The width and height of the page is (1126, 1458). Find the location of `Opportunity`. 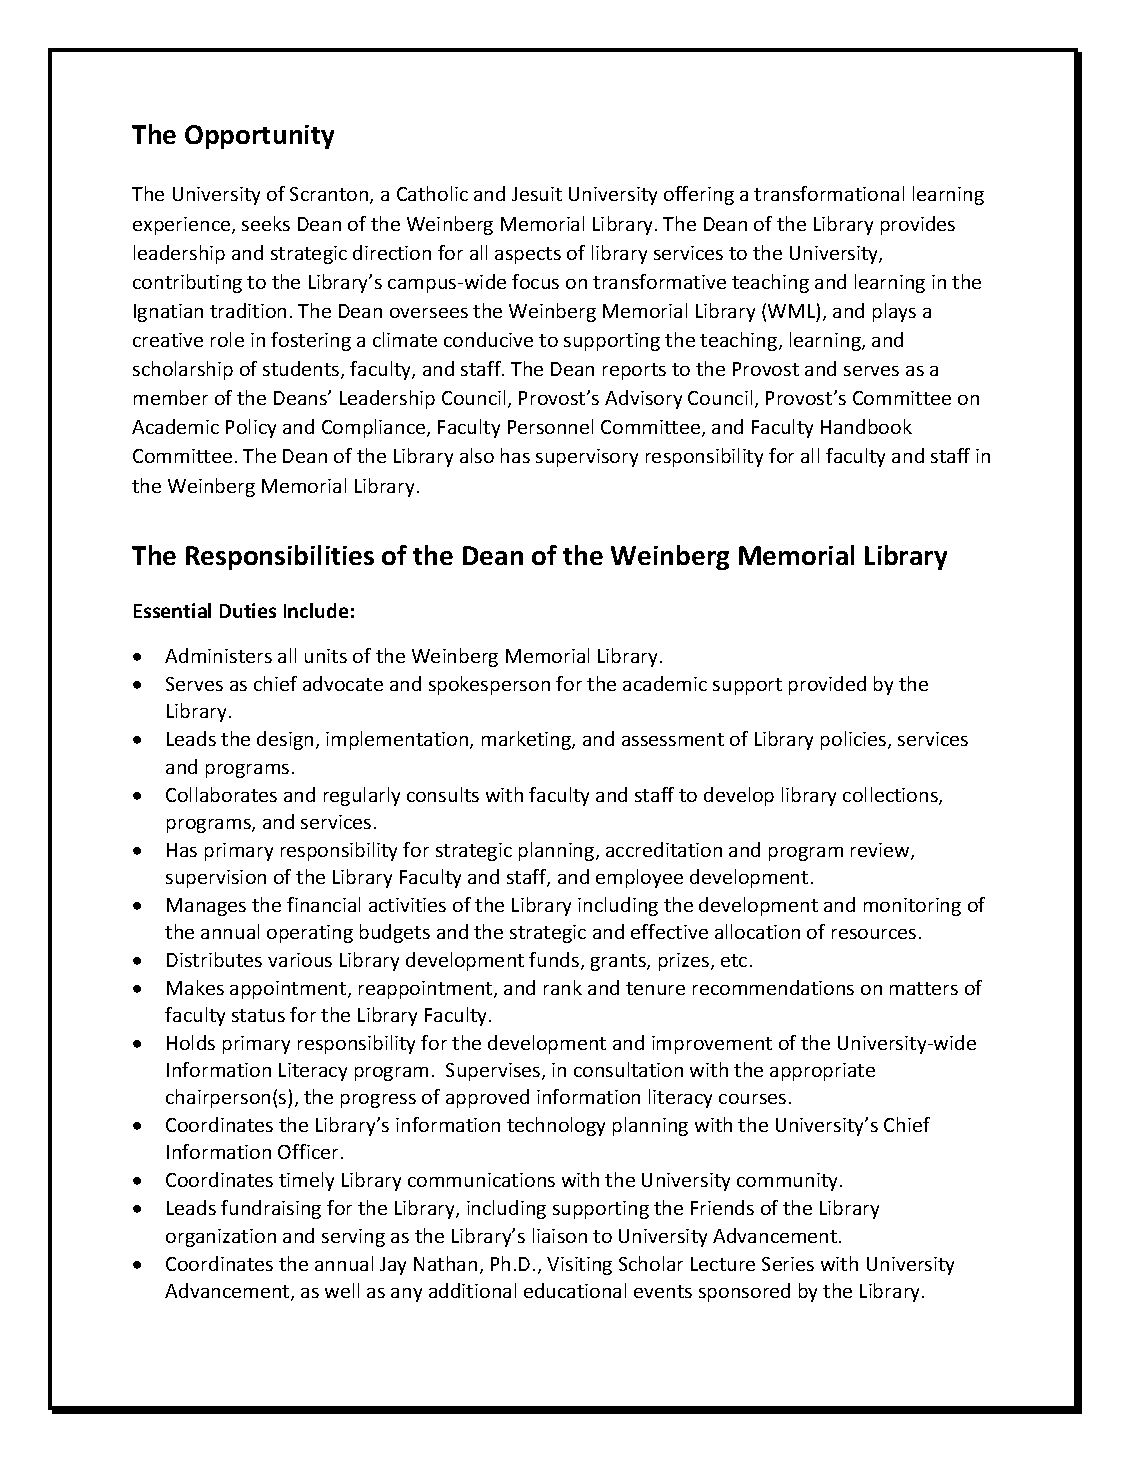

Opportunity is located at coordinates (259, 137).
